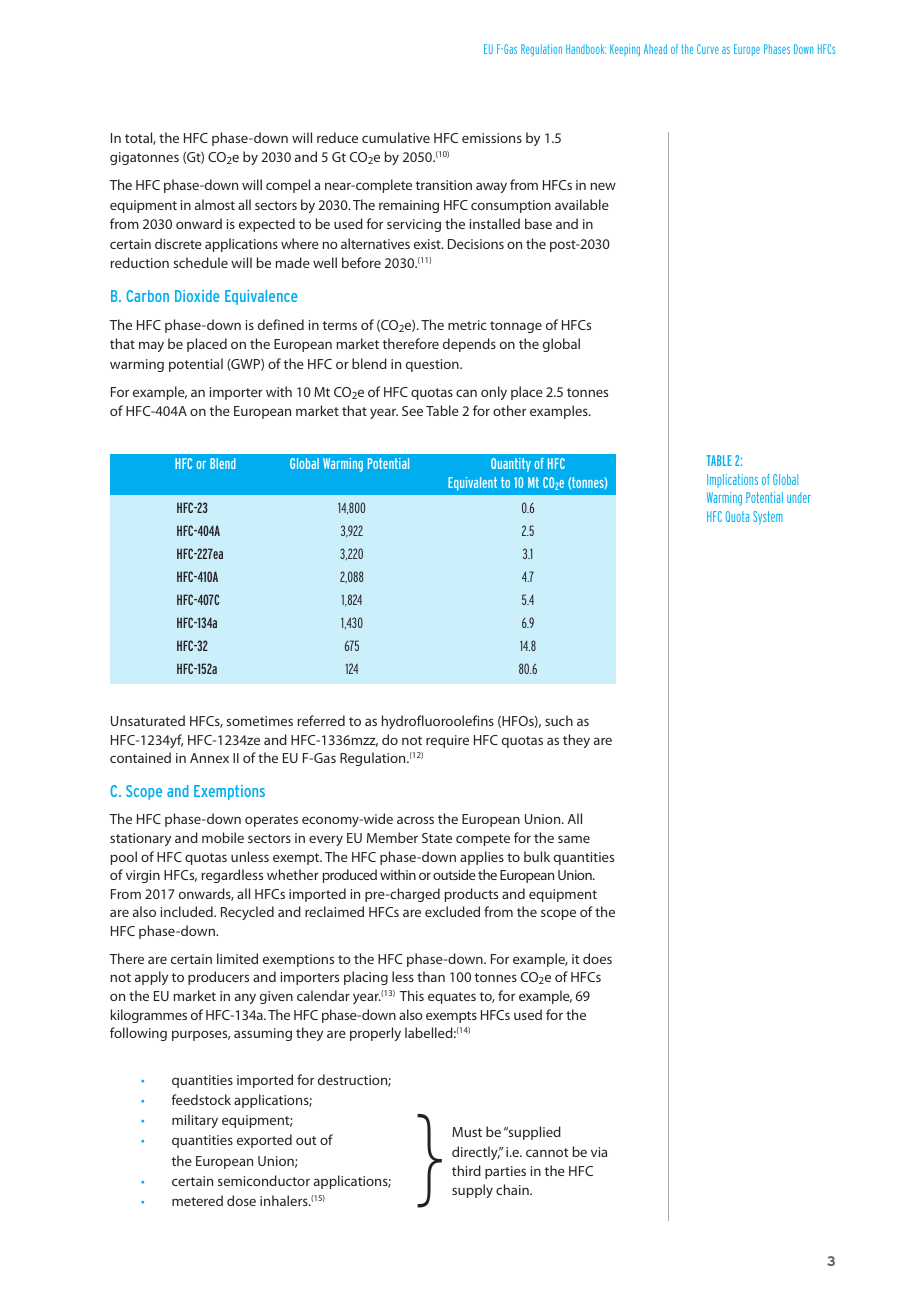  I want to click on Curve, so click(708, 49).
